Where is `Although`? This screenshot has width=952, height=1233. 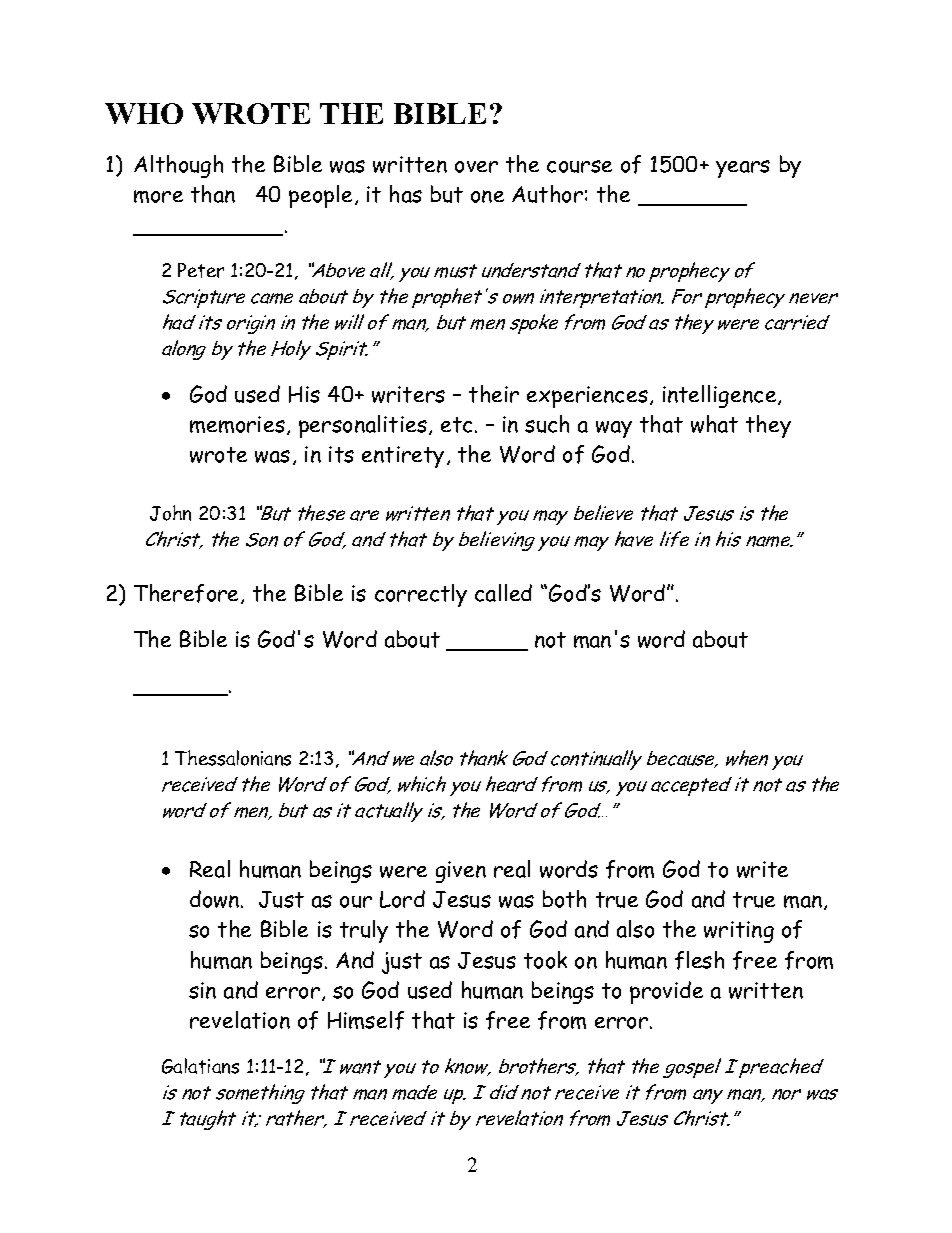 Although is located at coordinates (178, 166).
